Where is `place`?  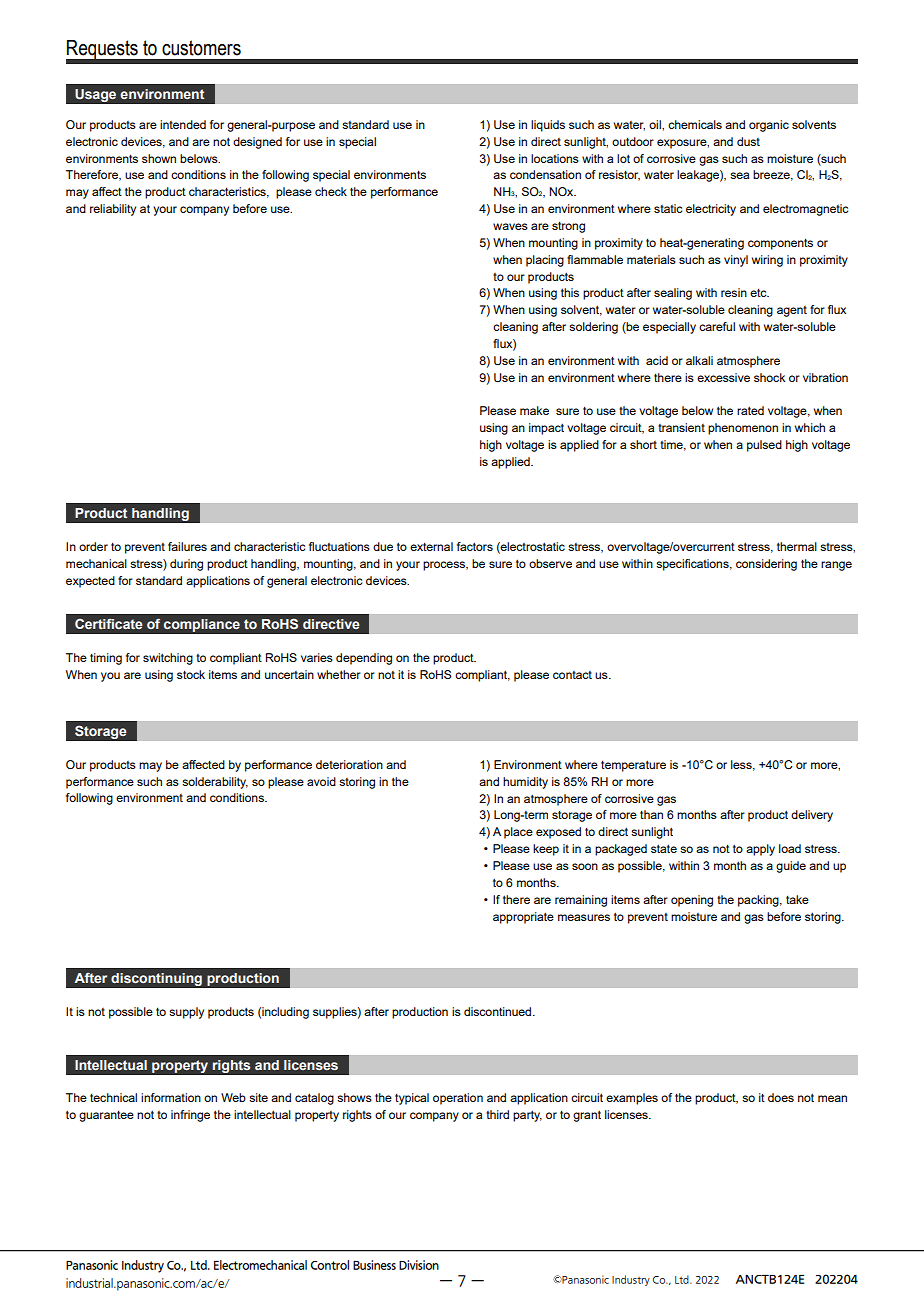 place is located at coordinates (518, 833).
